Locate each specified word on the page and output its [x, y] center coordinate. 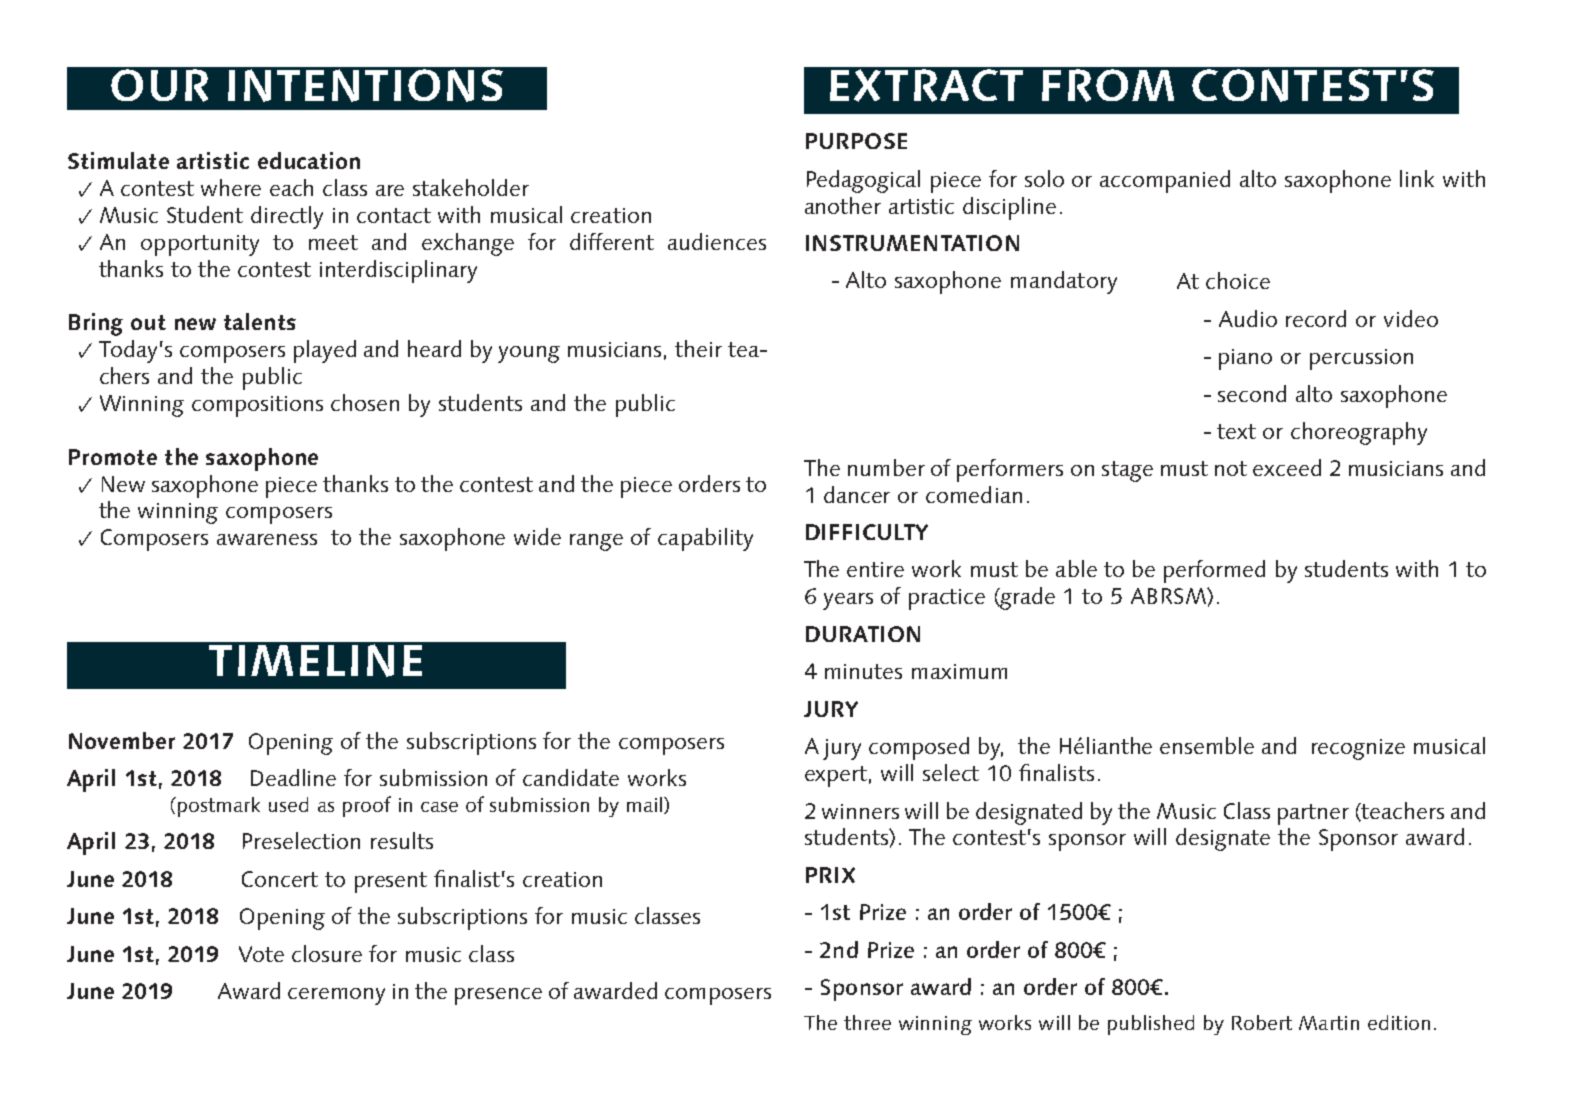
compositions [257, 406]
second [1252, 393]
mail [644, 804]
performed [1214, 571]
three [867, 1022]
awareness [267, 539]
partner [1313, 814]
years [848, 601]
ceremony [336, 996]
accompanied [1165, 181]
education [309, 160]
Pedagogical [863, 181]
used [288, 804]
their [698, 348]
